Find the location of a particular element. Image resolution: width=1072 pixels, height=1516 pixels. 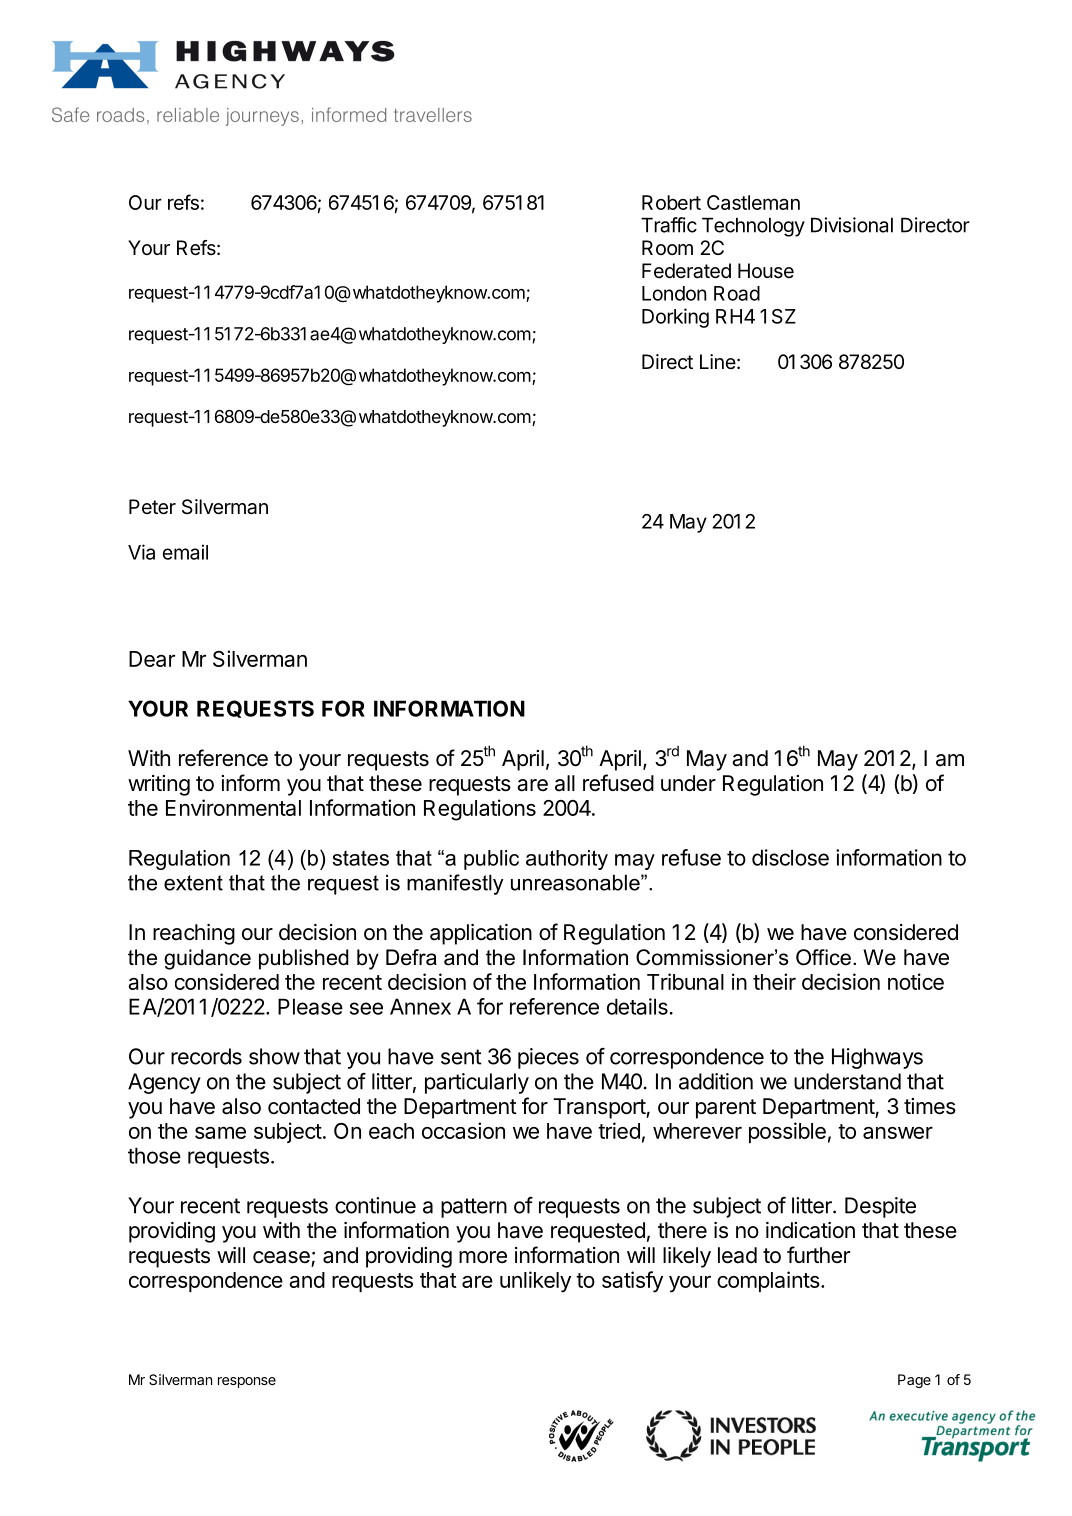

Environmental is located at coordinates (233, 807).
